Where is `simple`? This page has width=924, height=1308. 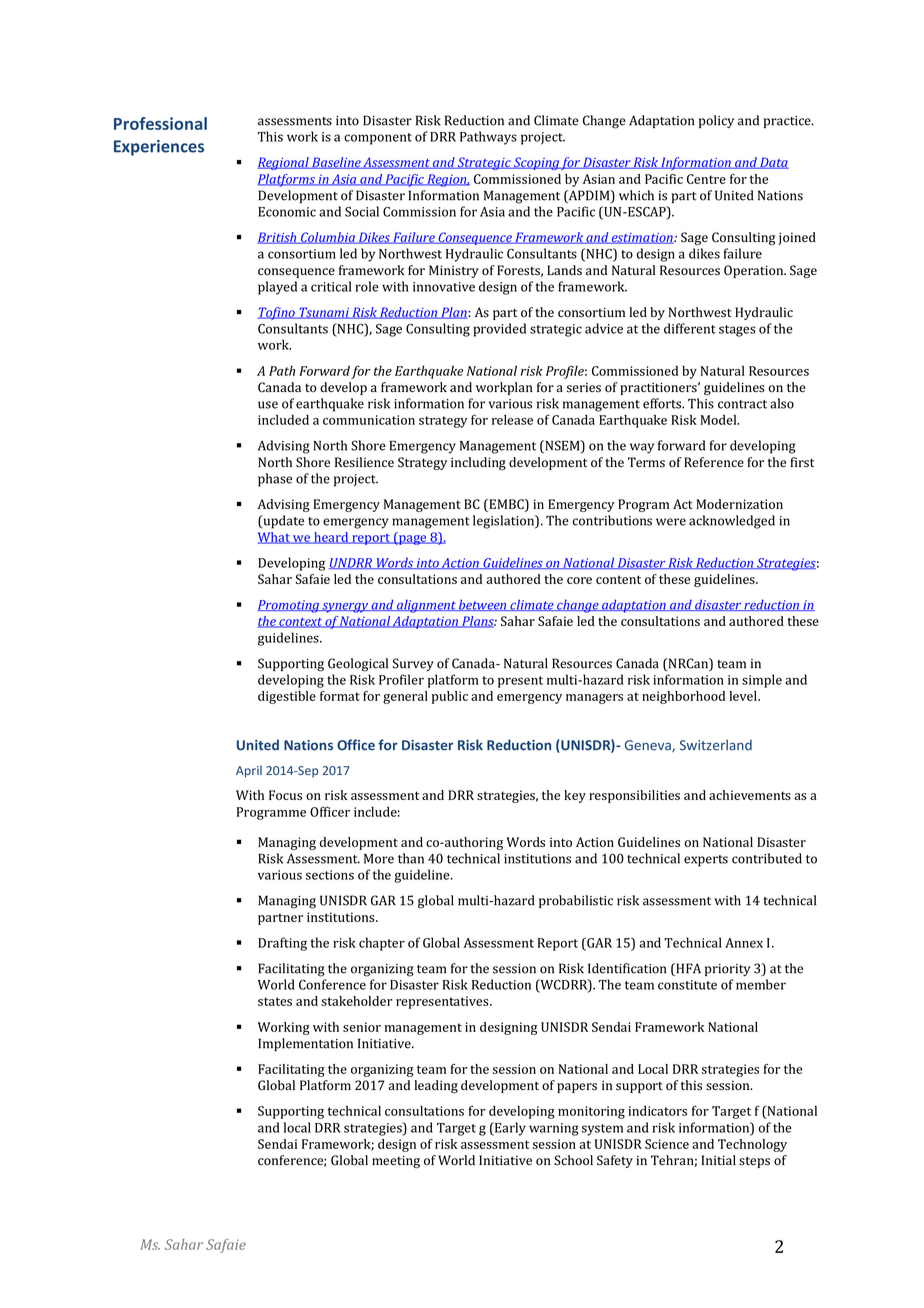
simple is located at coordinates (762, 681).
